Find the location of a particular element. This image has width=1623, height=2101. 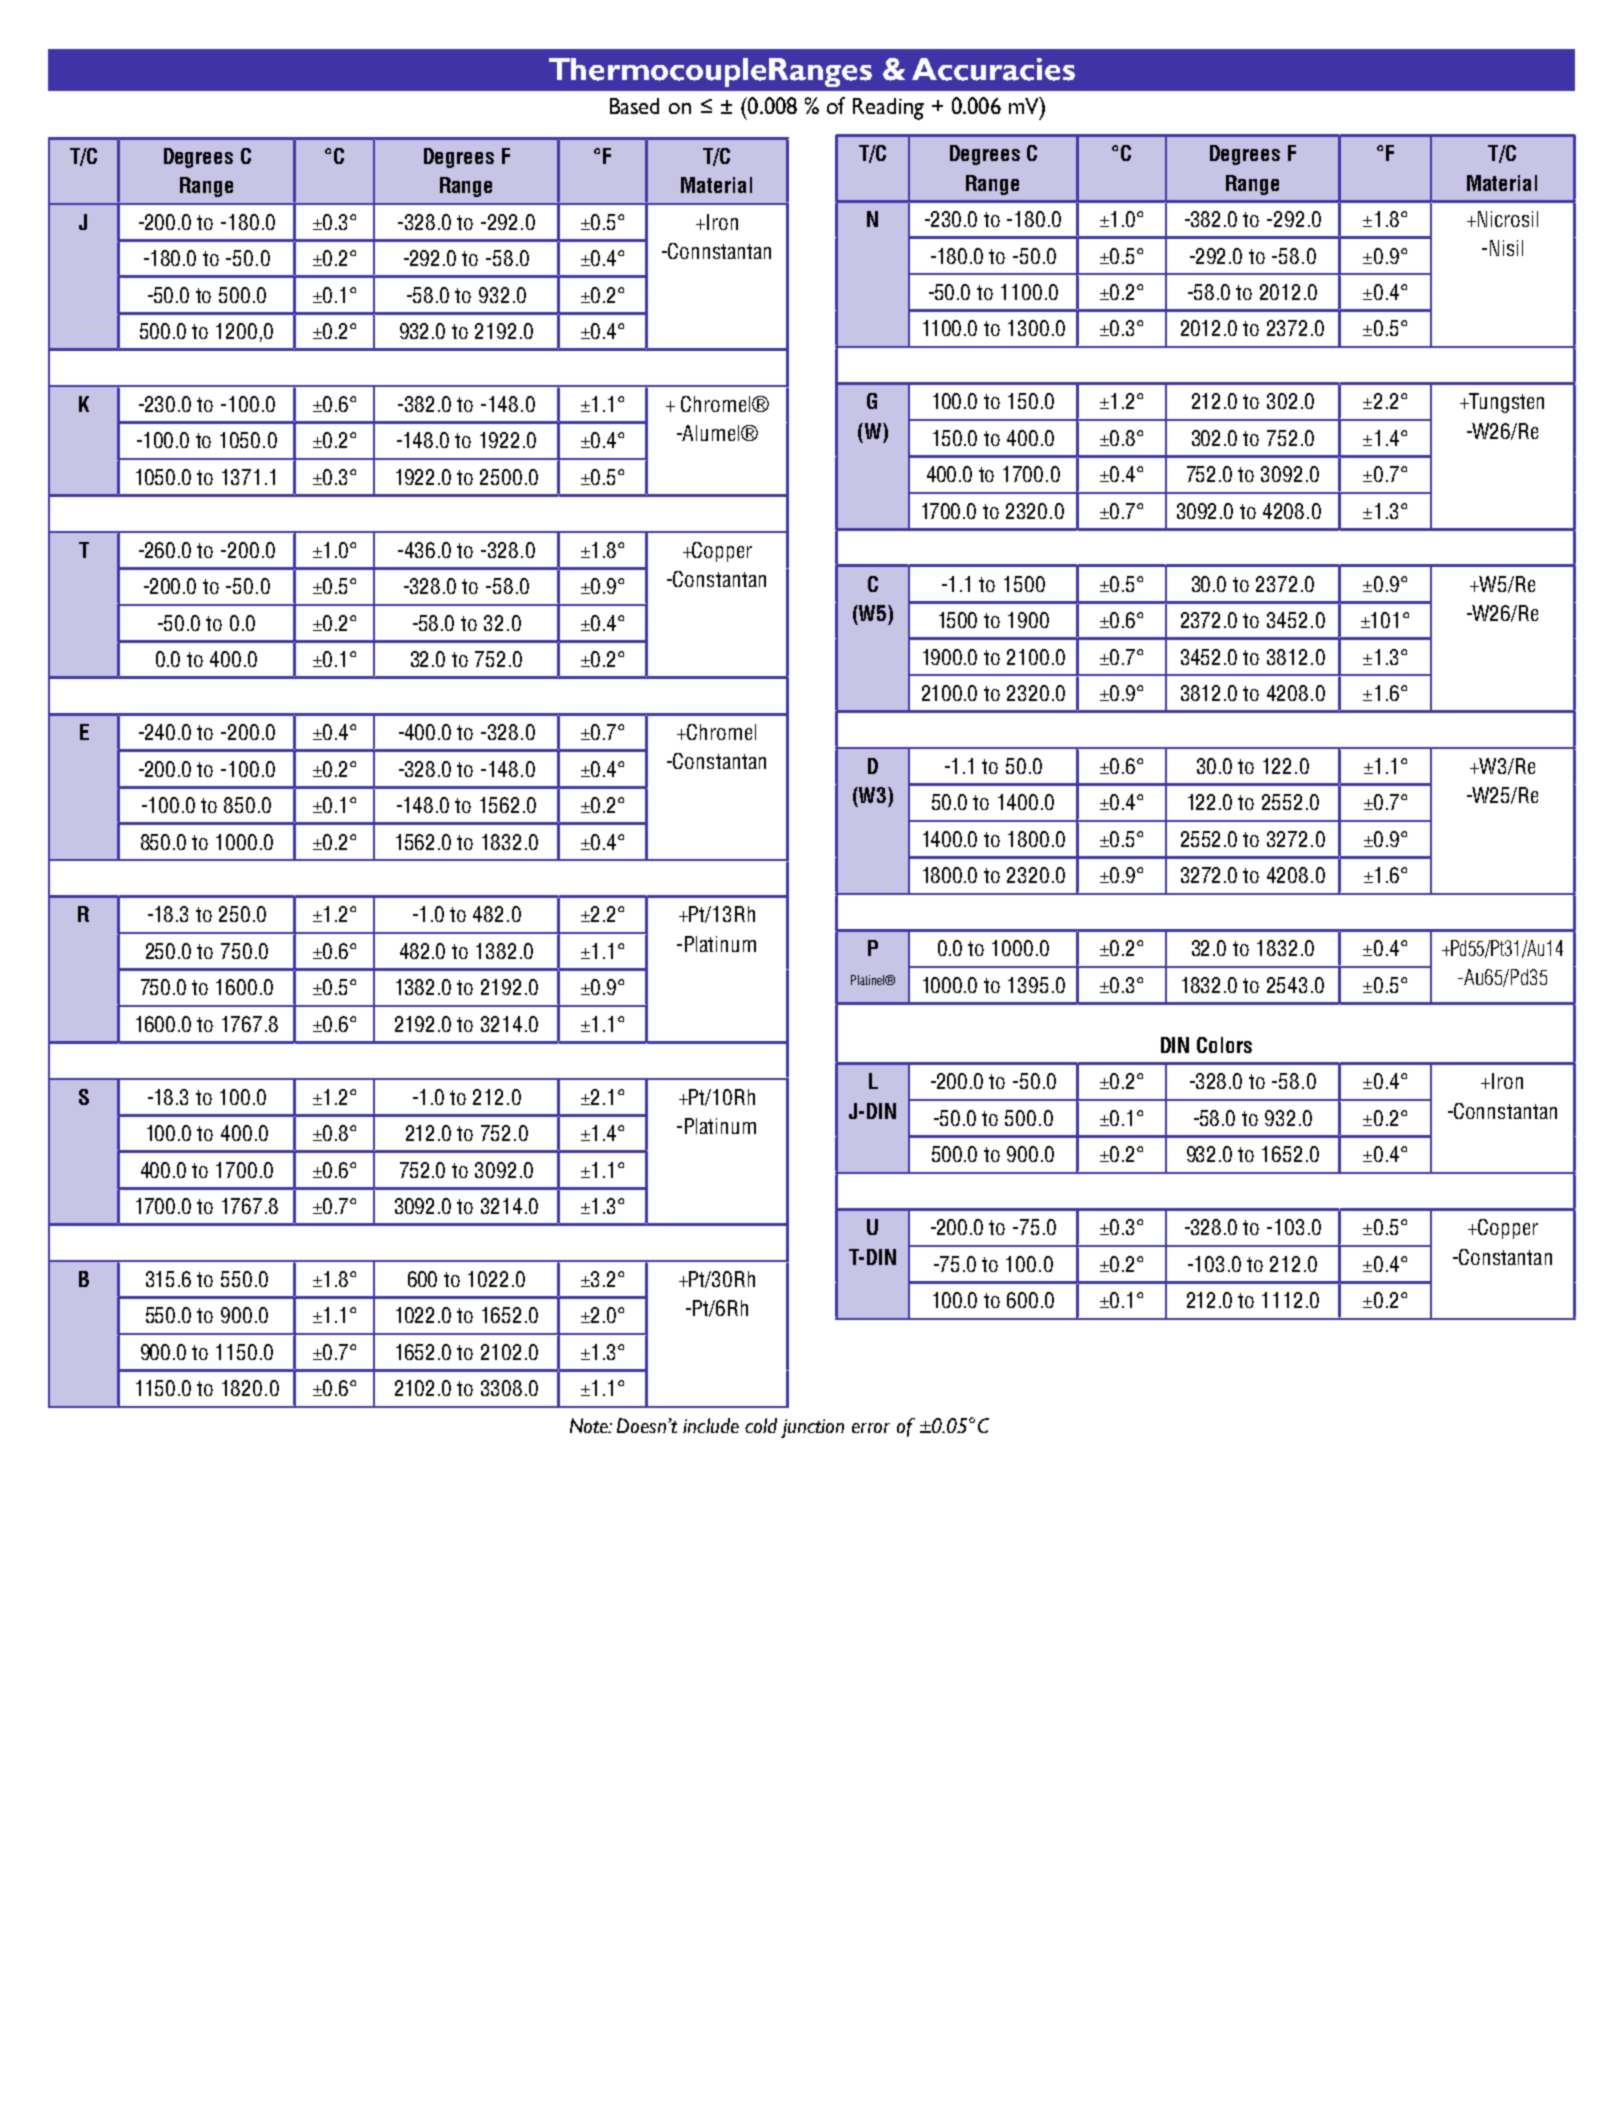

Based is located at coordinates (634, 106).
